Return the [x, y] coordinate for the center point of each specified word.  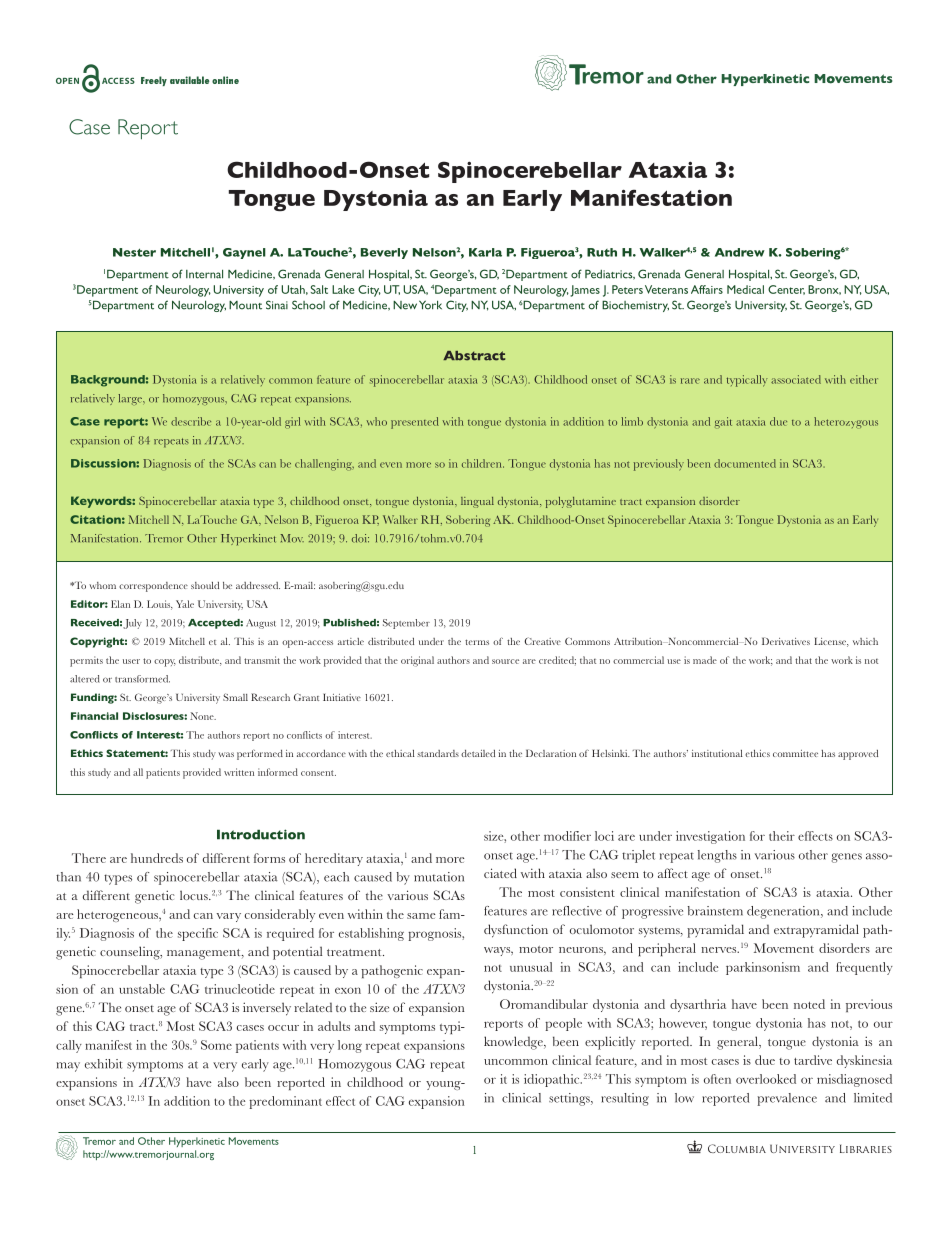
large [131, 399]
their [782, 836]
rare [690, 381]
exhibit [103, 1064]
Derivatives [786, 641]
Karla [485, 252]
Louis [160, 605]
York [430, 305]
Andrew [740, 252]
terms [477, 642]
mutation [439, 877]
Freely [154, 81]
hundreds [157, 858]
